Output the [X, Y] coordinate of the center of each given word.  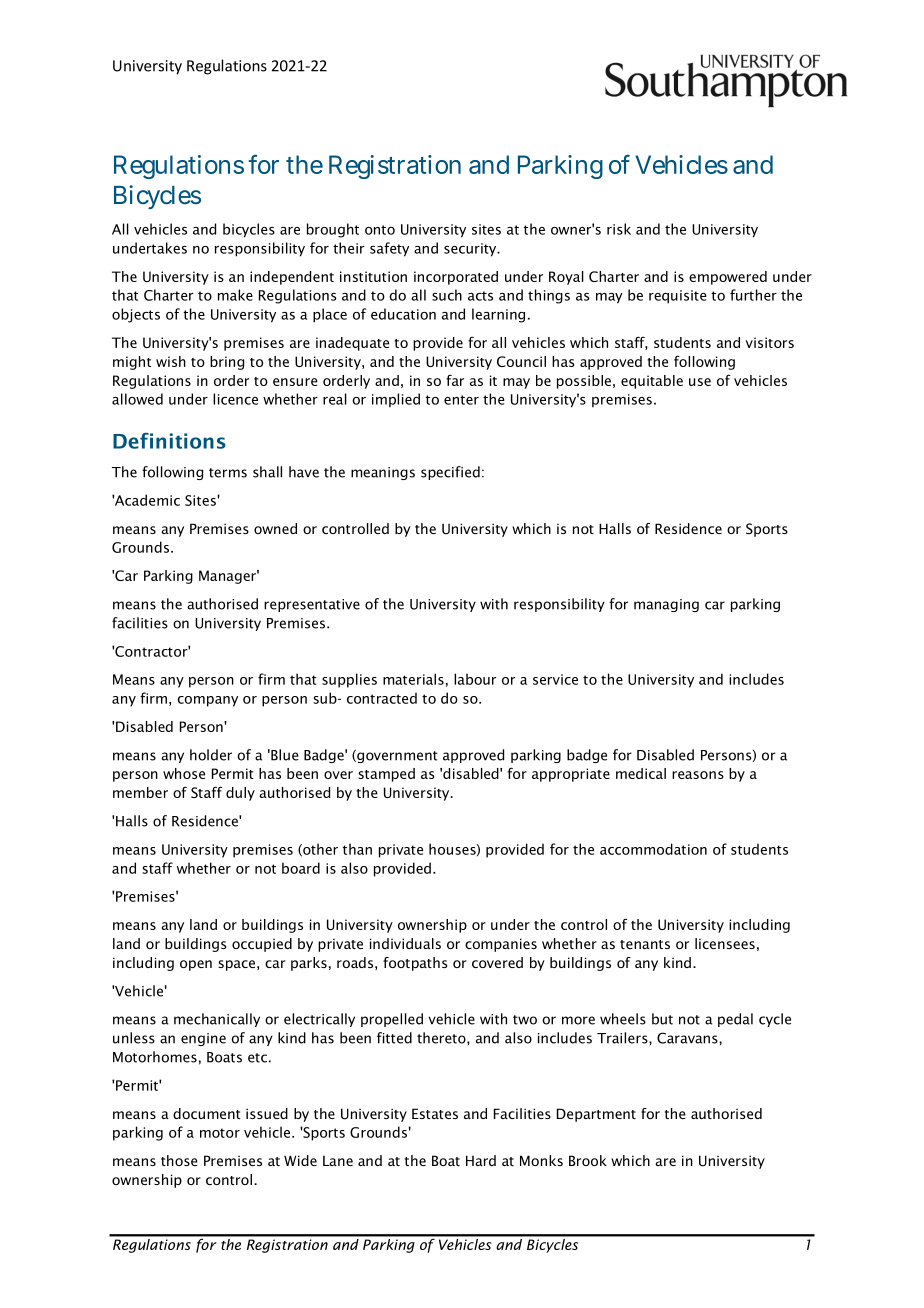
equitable [652, 382]
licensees [725, 943]
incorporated [456, 278]
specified [450, 473]
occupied [262, 945]
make [235, 295]
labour [475, 679]
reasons [698, 775]
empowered [728, 278]
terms [228, 473]
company [207, 701]
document [207, 1113]
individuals [405, 943]
